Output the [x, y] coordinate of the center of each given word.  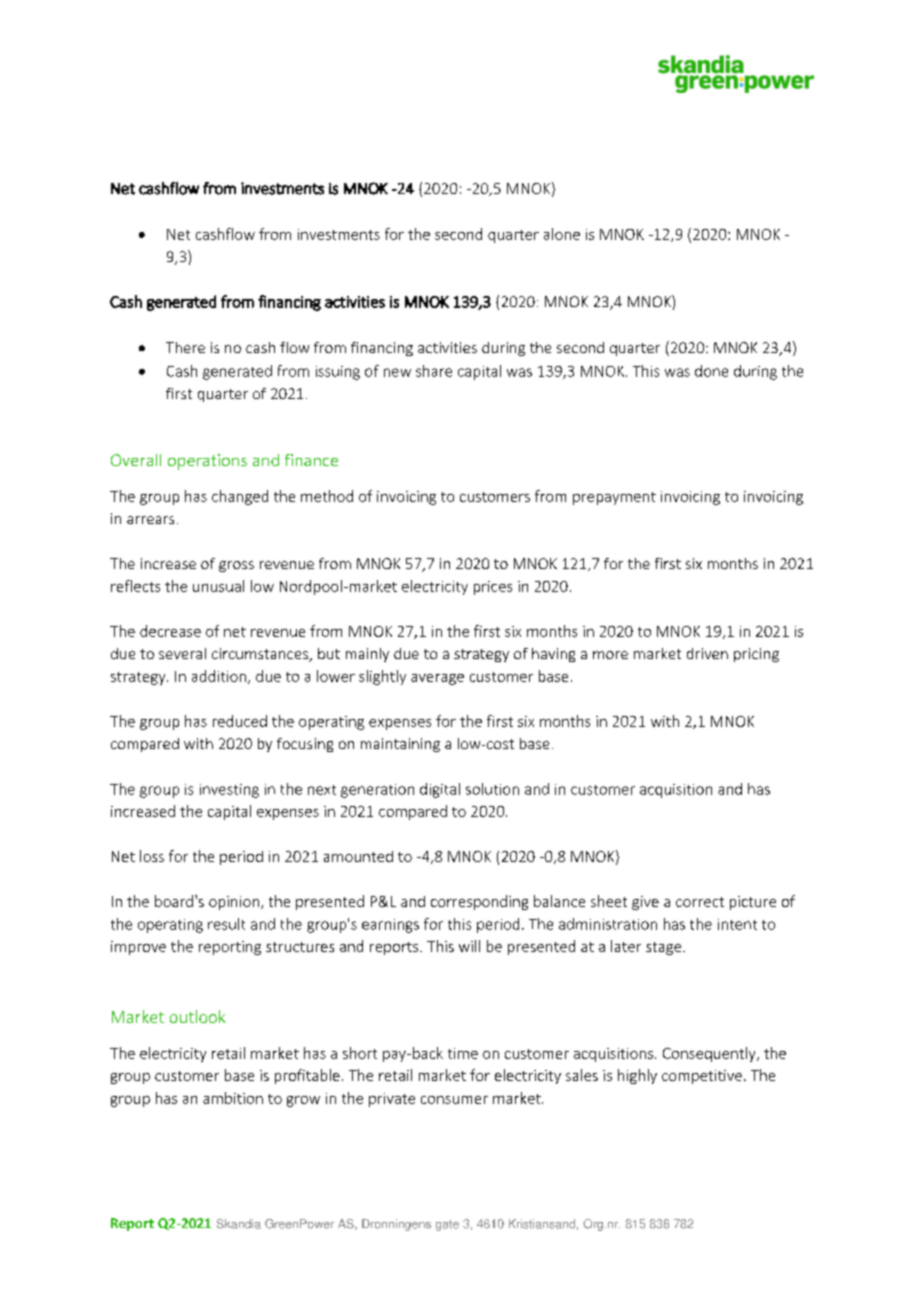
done [711, 371]
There [185, 347]
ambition [233, 1098]
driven [707, 653]
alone [562, 234]
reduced [240, 721]
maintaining [400, 745]
